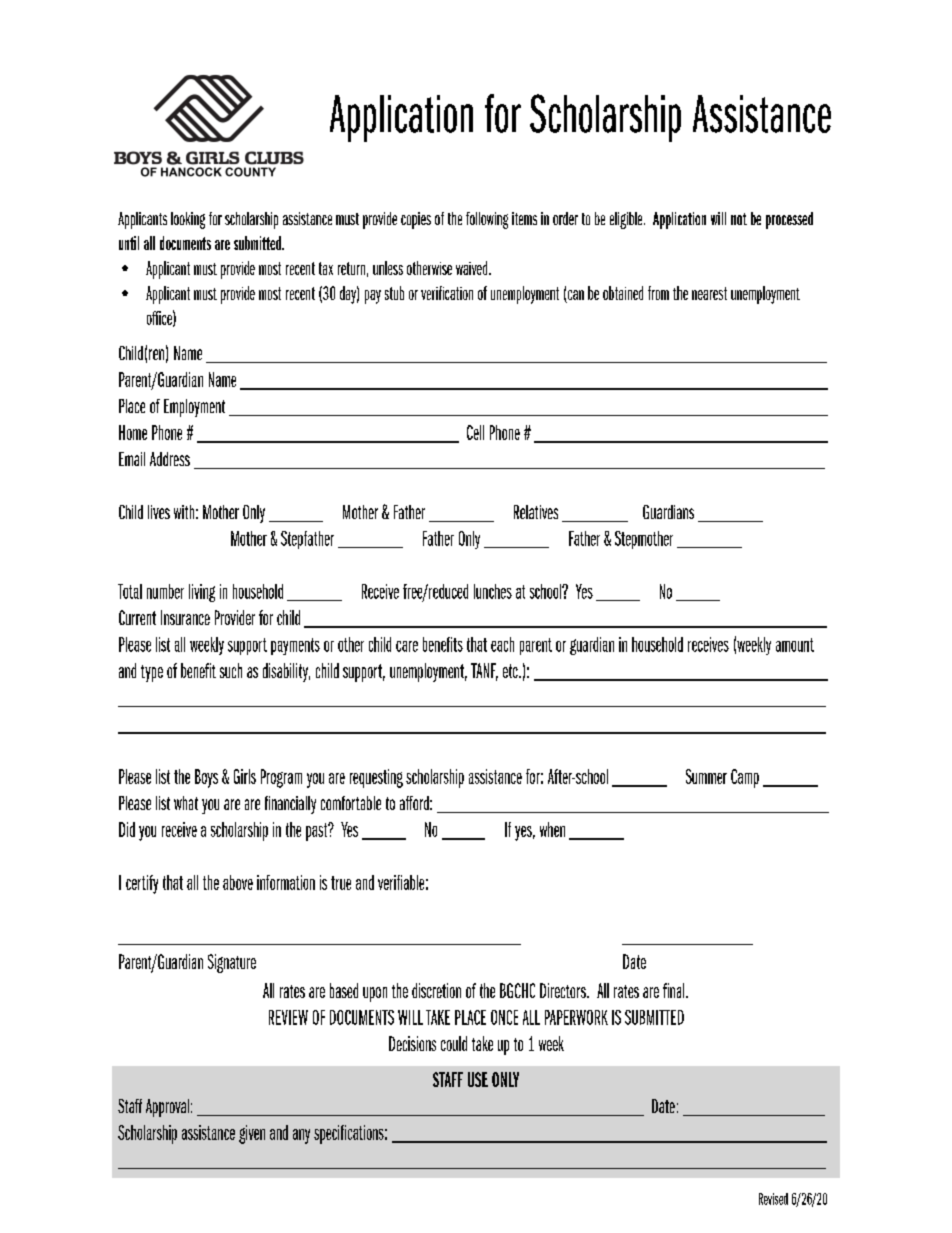  Describe the element at coordinates (238, 882) in the screenshot. I see `above` at that location.
